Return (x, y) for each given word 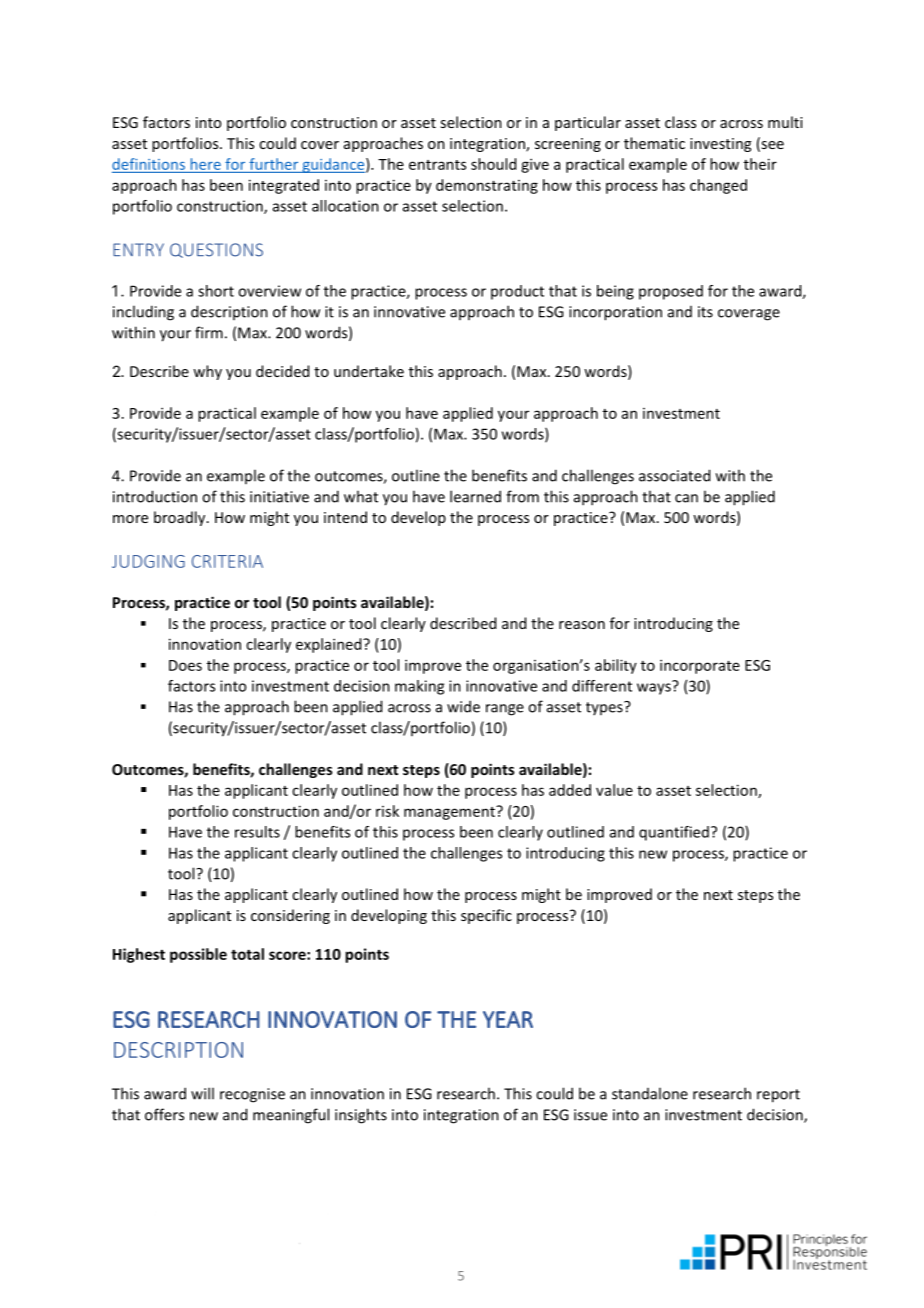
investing (720, 145)
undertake (369, 371)
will (202, 1093)
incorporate (700, 666)
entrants (437, 165)
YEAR (508, 1019)
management (450, 813)
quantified (674, 833)
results (257, 832)
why (207, 372)
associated (674, 475)
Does (185, 665)
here (206, 164)
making (419, 687)
